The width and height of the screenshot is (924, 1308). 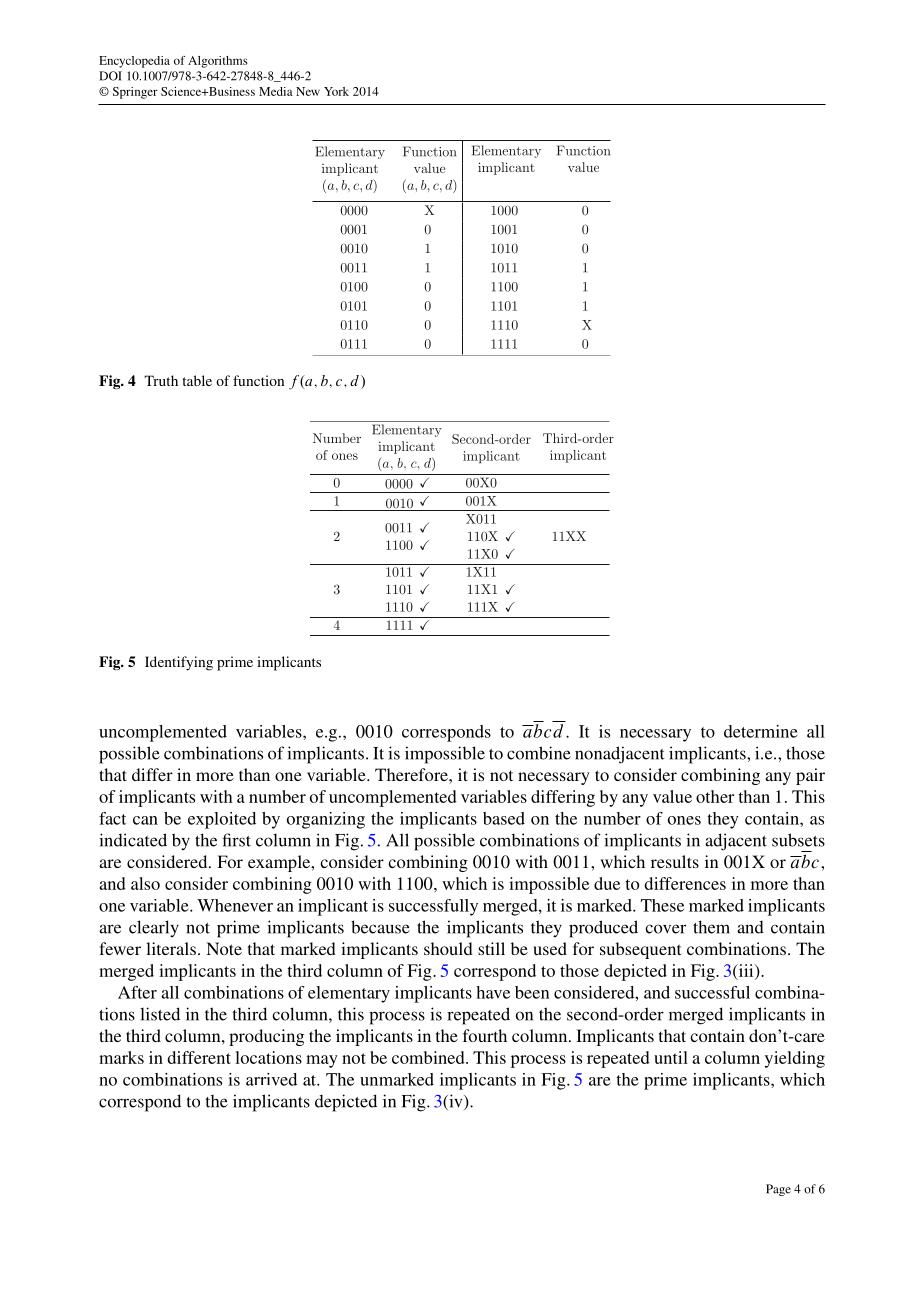 What do you see at coordinates (761, 731) in the screenshot?
I see `determine` at bounding box center [761, 731].
